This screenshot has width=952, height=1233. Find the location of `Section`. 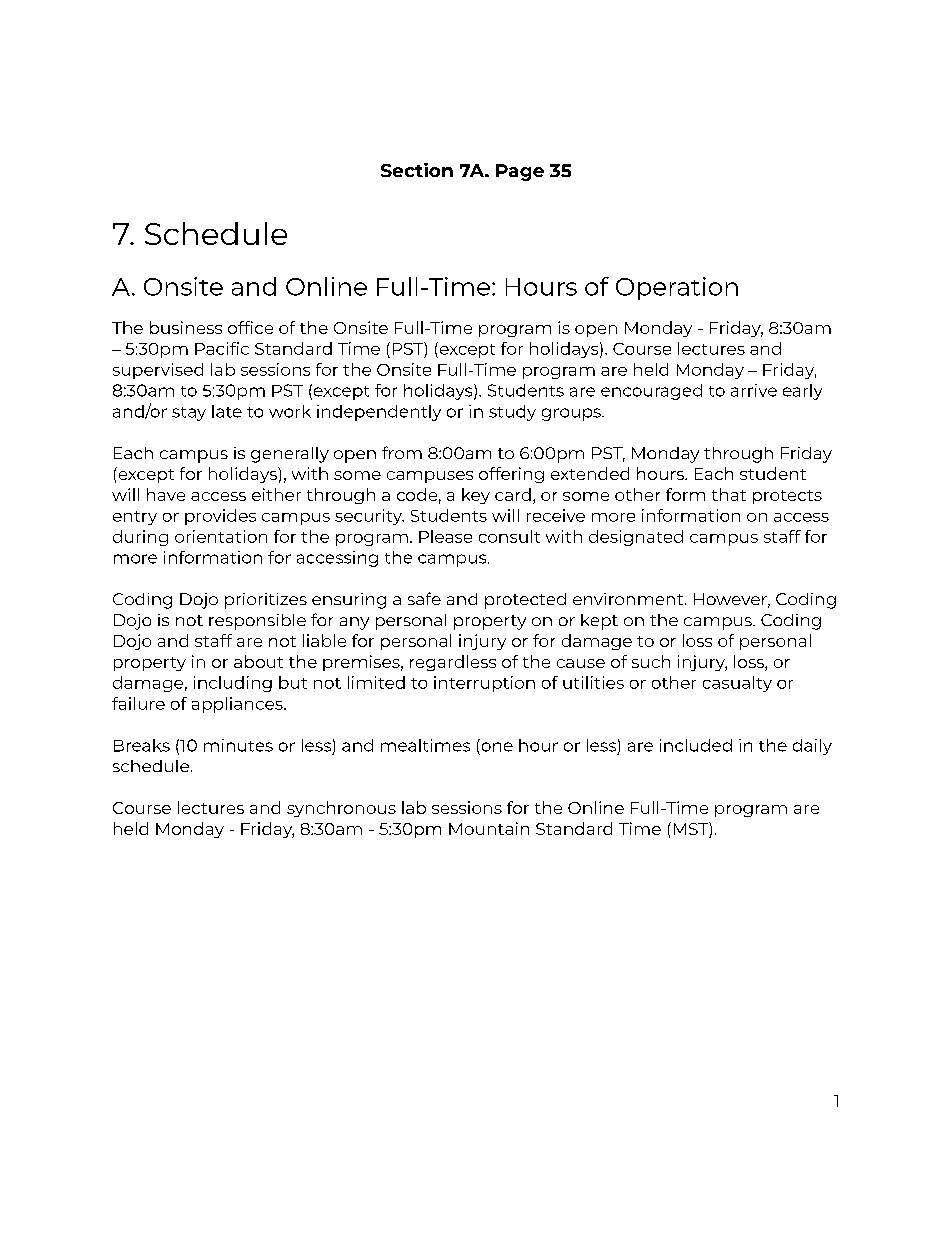

Section is located at coordinates (417, 170).
